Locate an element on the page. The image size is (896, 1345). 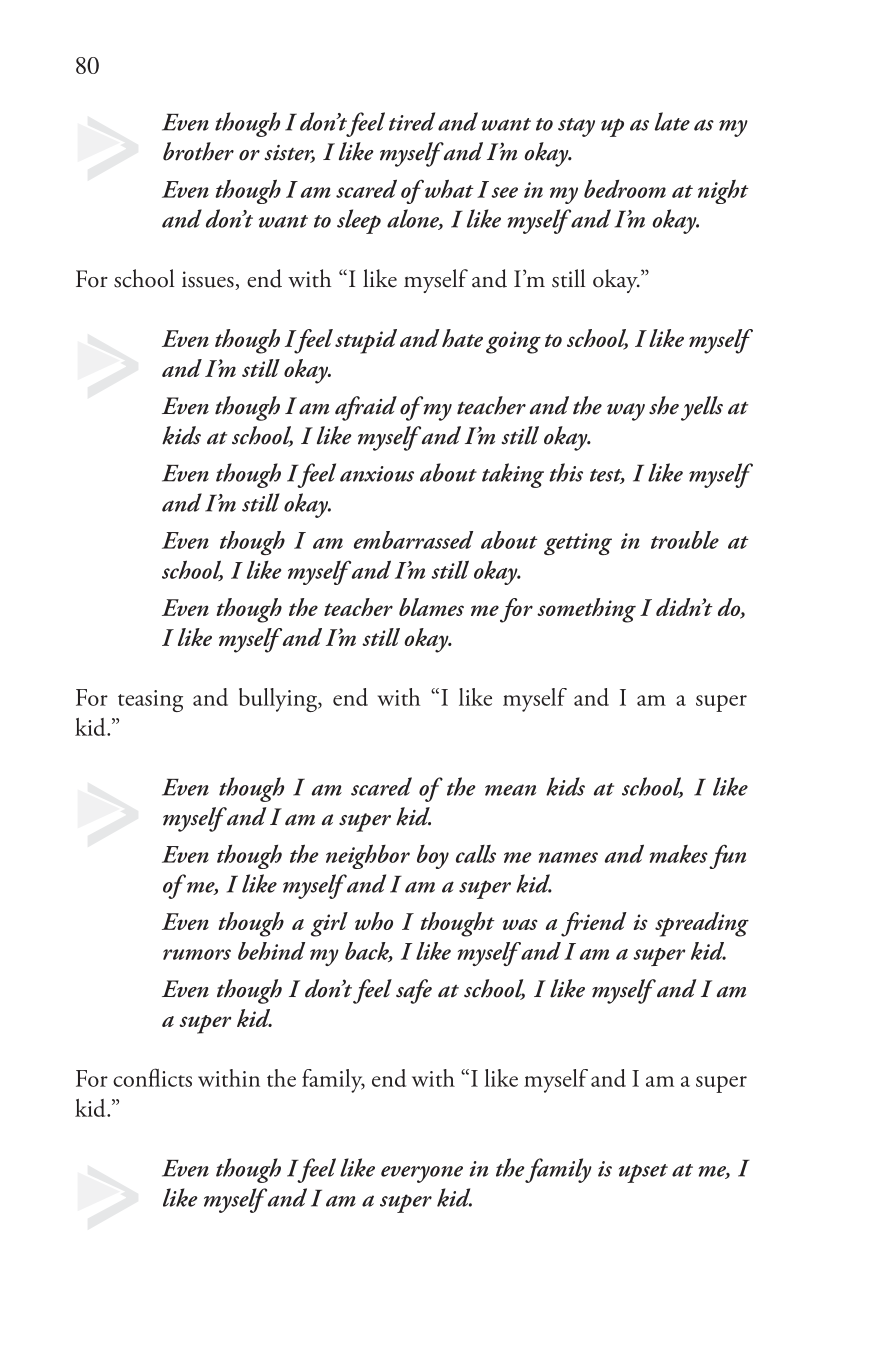
late is located at coordinates (672, 121).
